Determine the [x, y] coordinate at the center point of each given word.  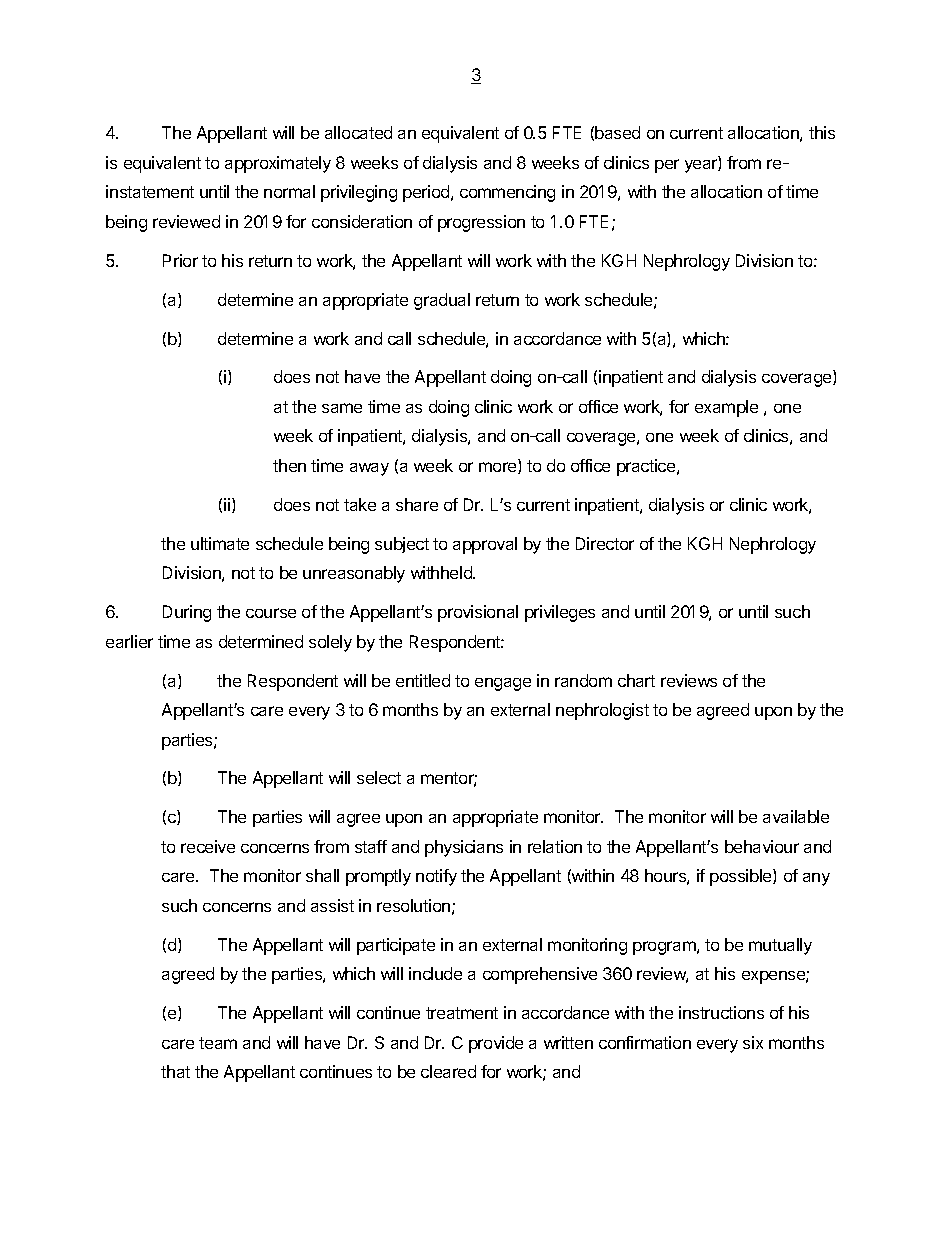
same [342, 408]
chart [636, 680]
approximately [278, 164]
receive [208, 846]
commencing [507, 193]
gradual [442, 301]
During [187, 613]
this [822, 132]
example [726, 408]
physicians [464, 848]
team [218, 1043]
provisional [478, 613]
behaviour [762, 846]
